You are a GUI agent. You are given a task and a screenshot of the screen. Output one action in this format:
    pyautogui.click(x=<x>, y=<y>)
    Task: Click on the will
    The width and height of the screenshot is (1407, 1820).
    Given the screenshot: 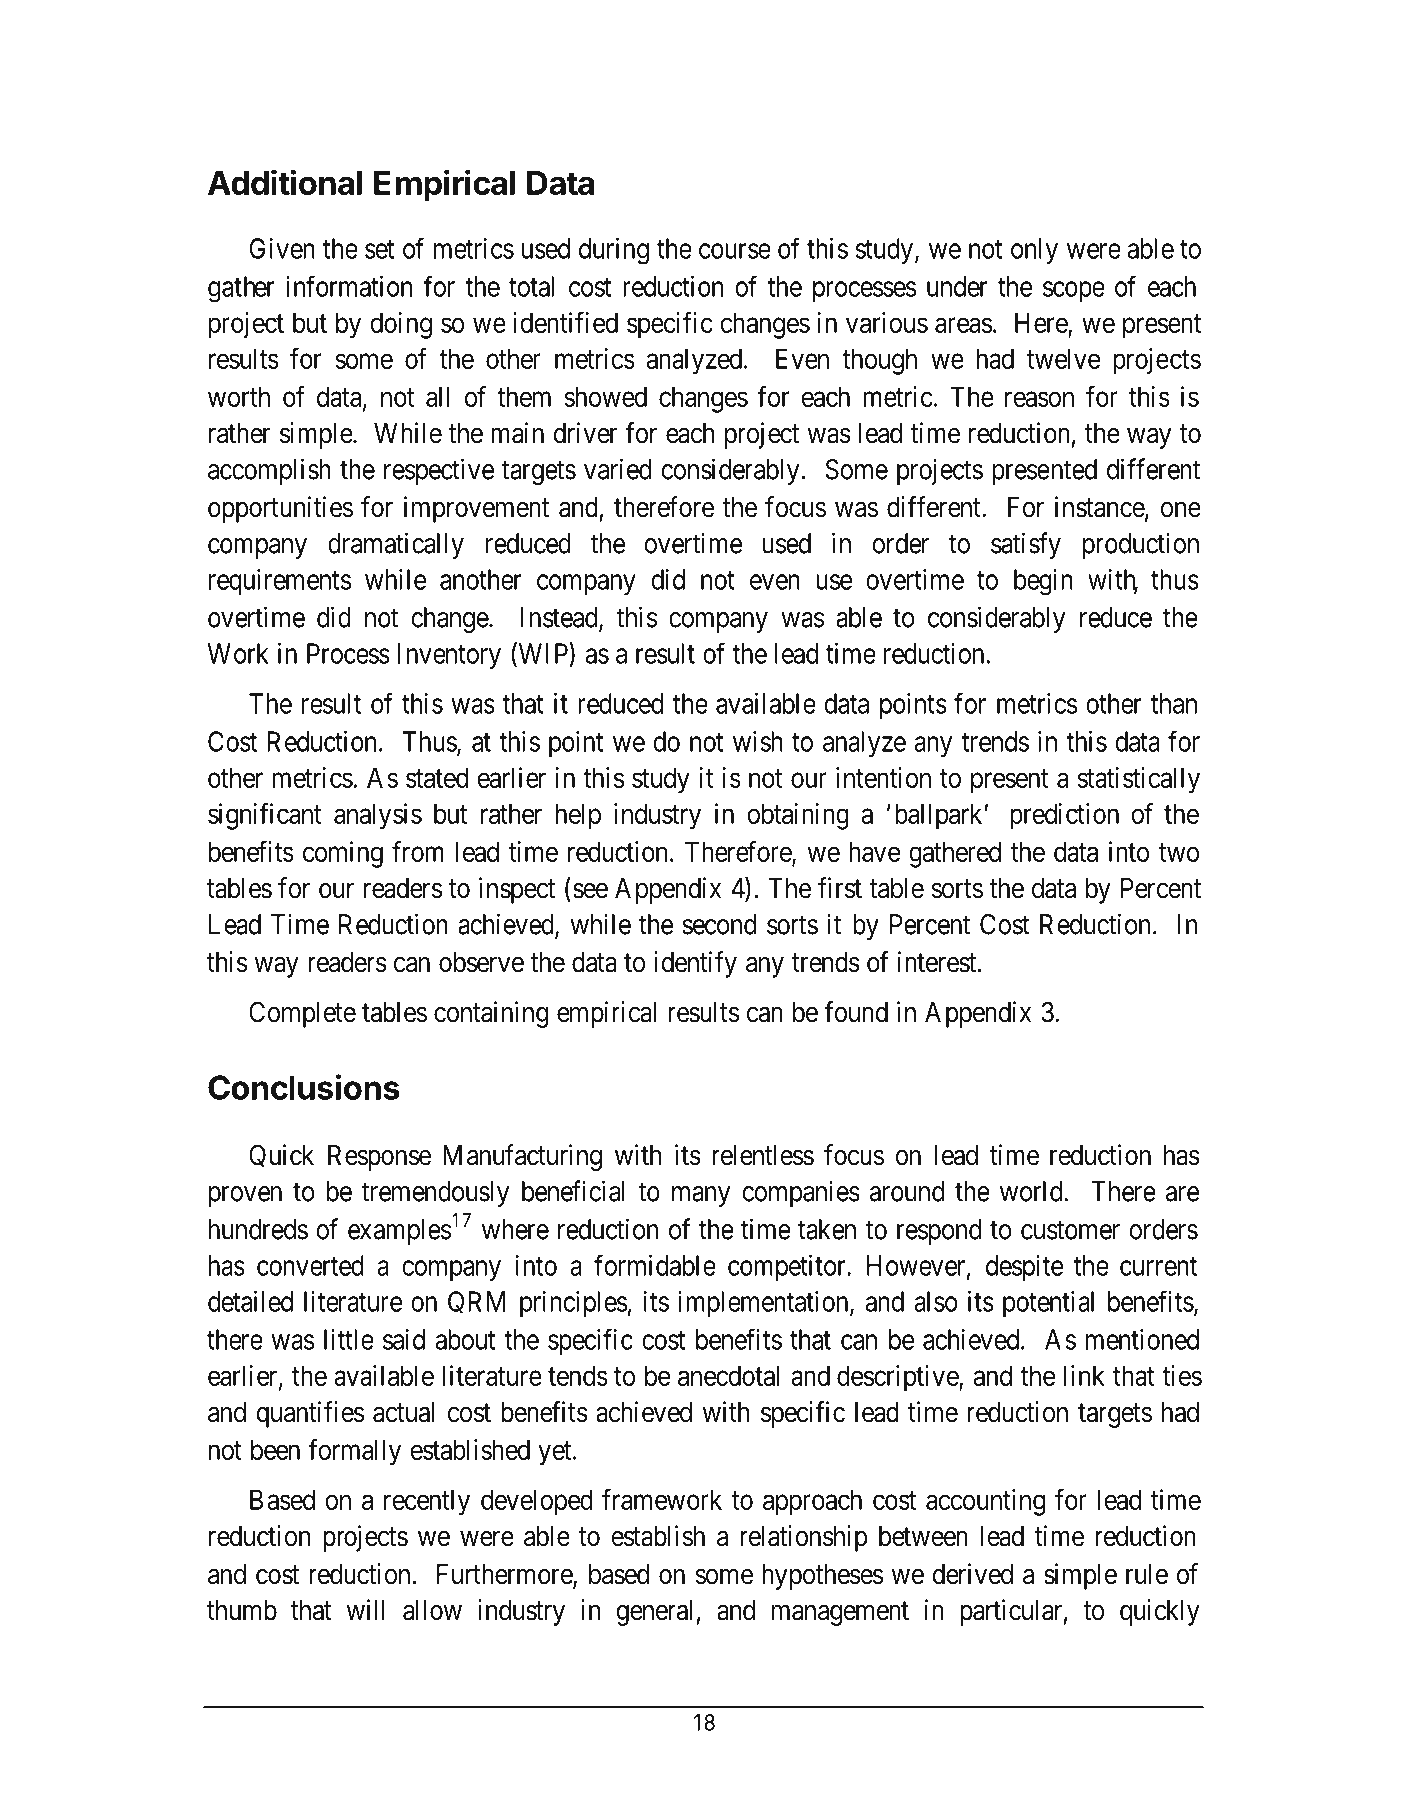 What is the action you would take?
    pyautogui.click(x=365, y=1609)
